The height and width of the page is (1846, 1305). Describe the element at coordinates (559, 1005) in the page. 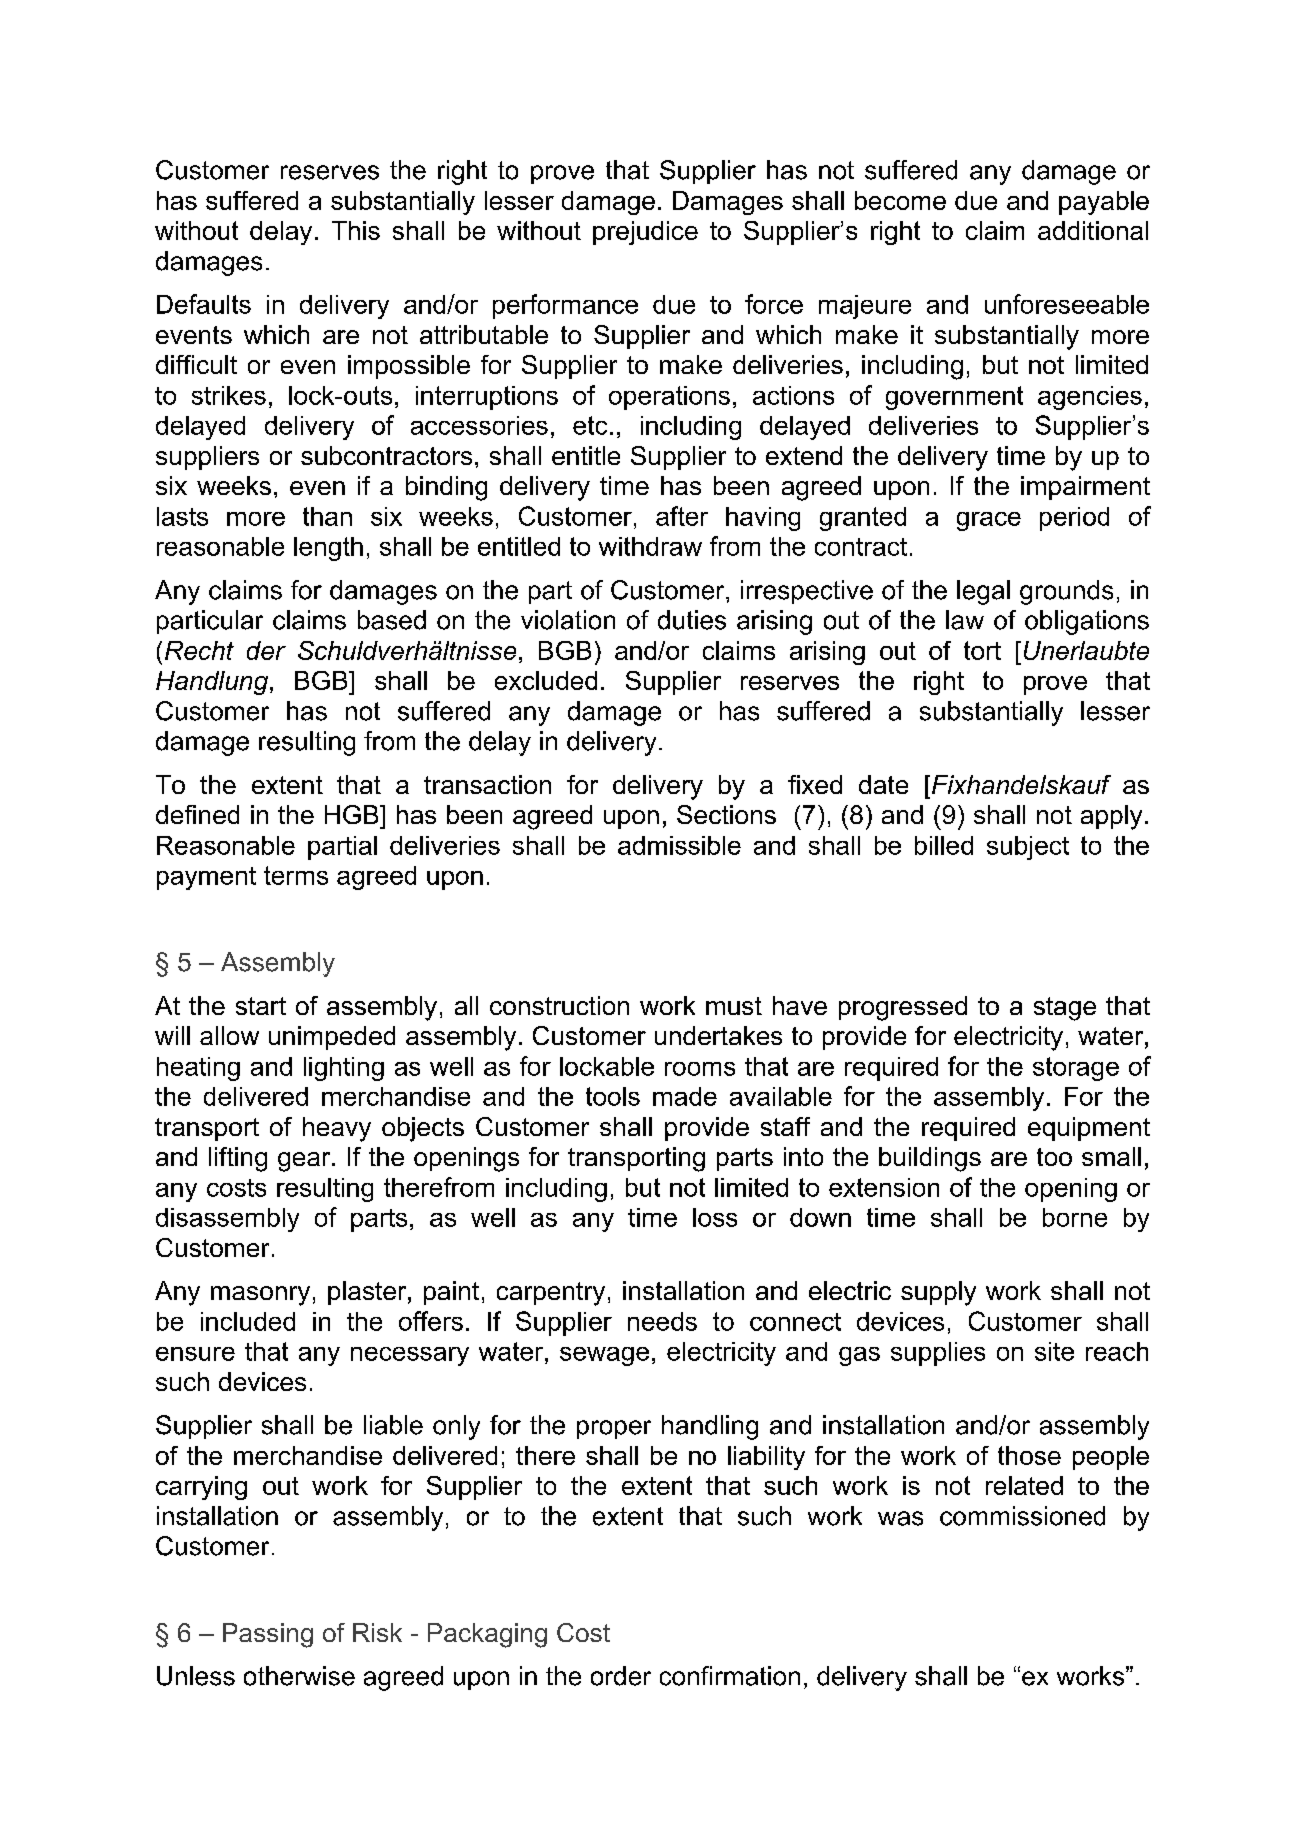

I see `construction` at that location.
